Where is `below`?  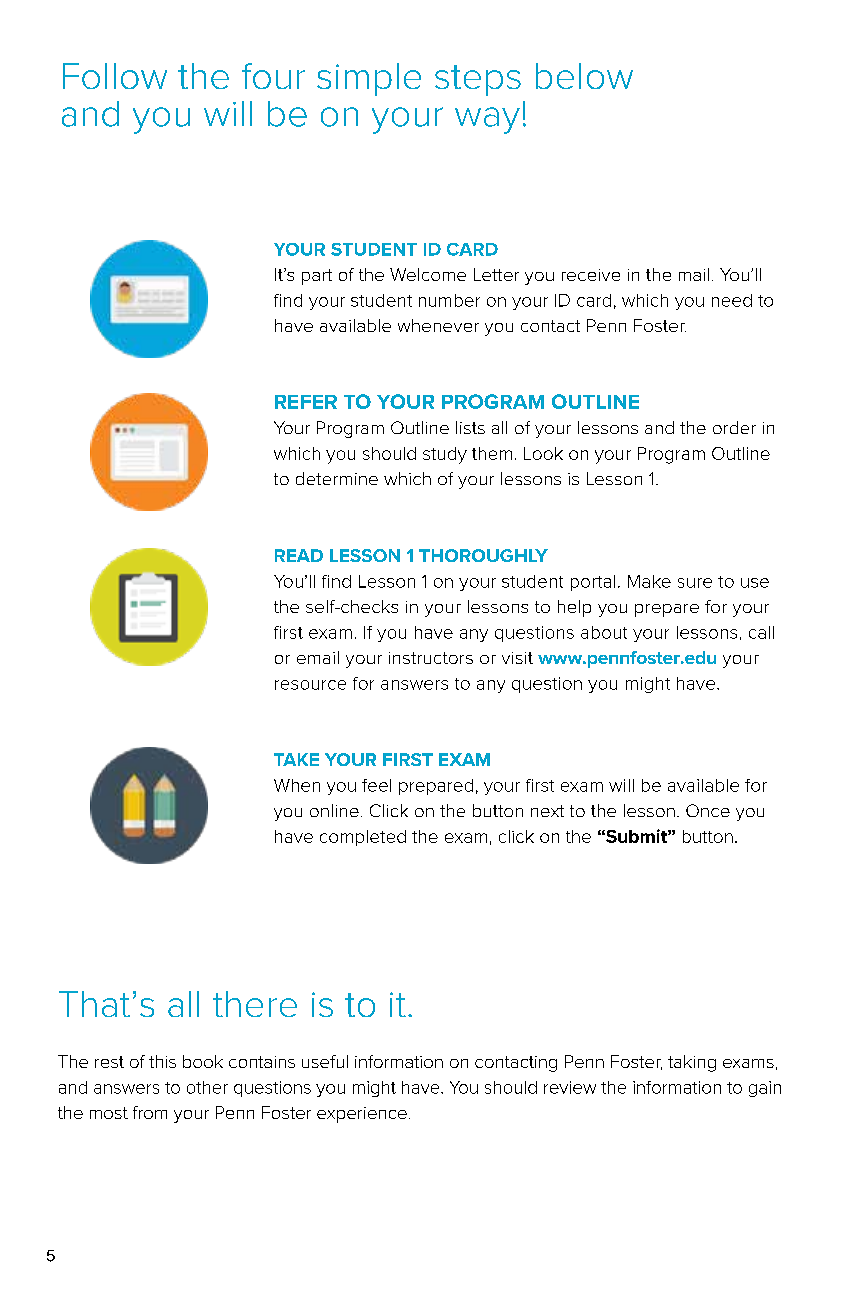 below is located at coordinates (584, 76).
